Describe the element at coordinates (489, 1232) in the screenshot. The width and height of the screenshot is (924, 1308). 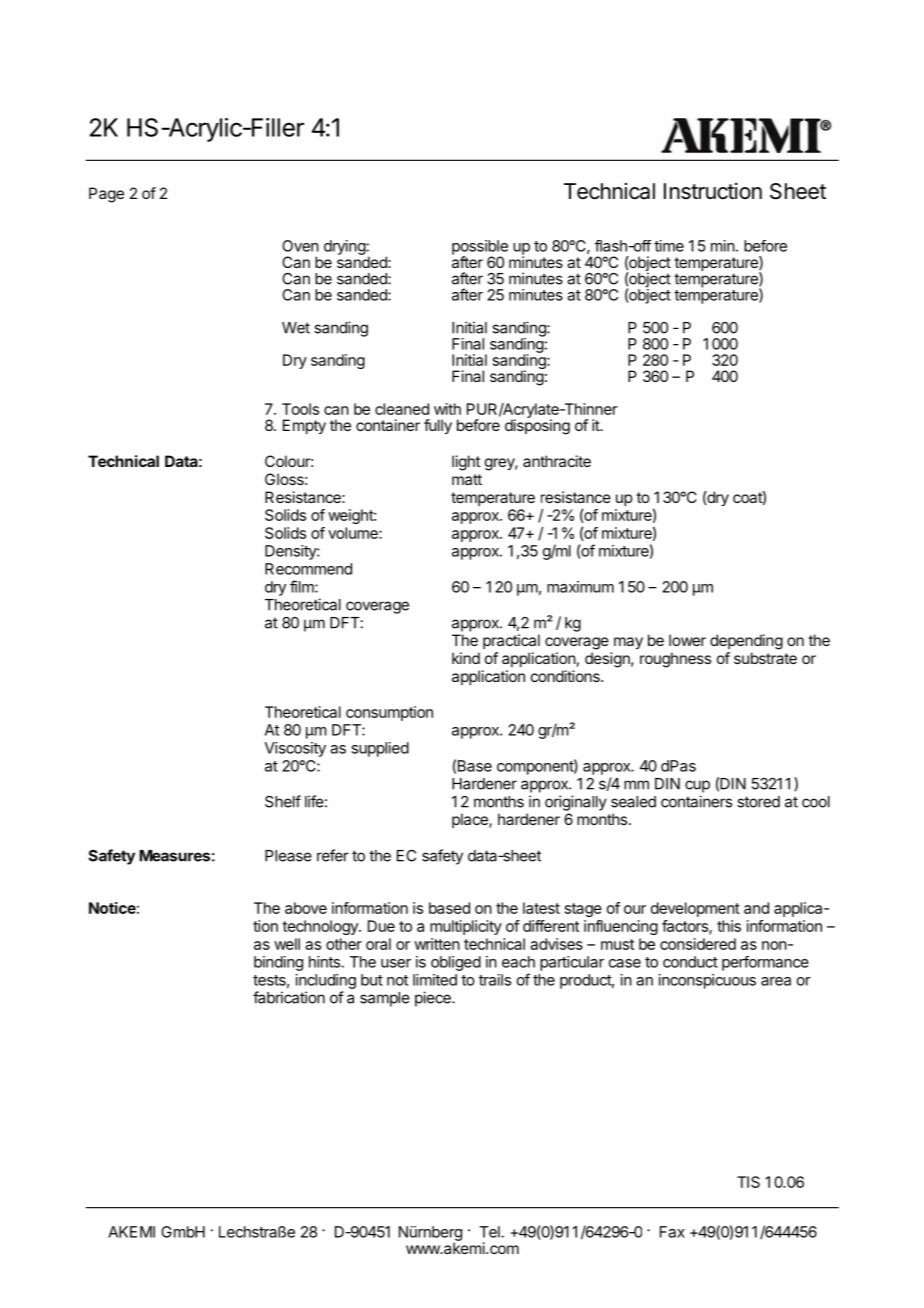
I see `Tel` at that location.
